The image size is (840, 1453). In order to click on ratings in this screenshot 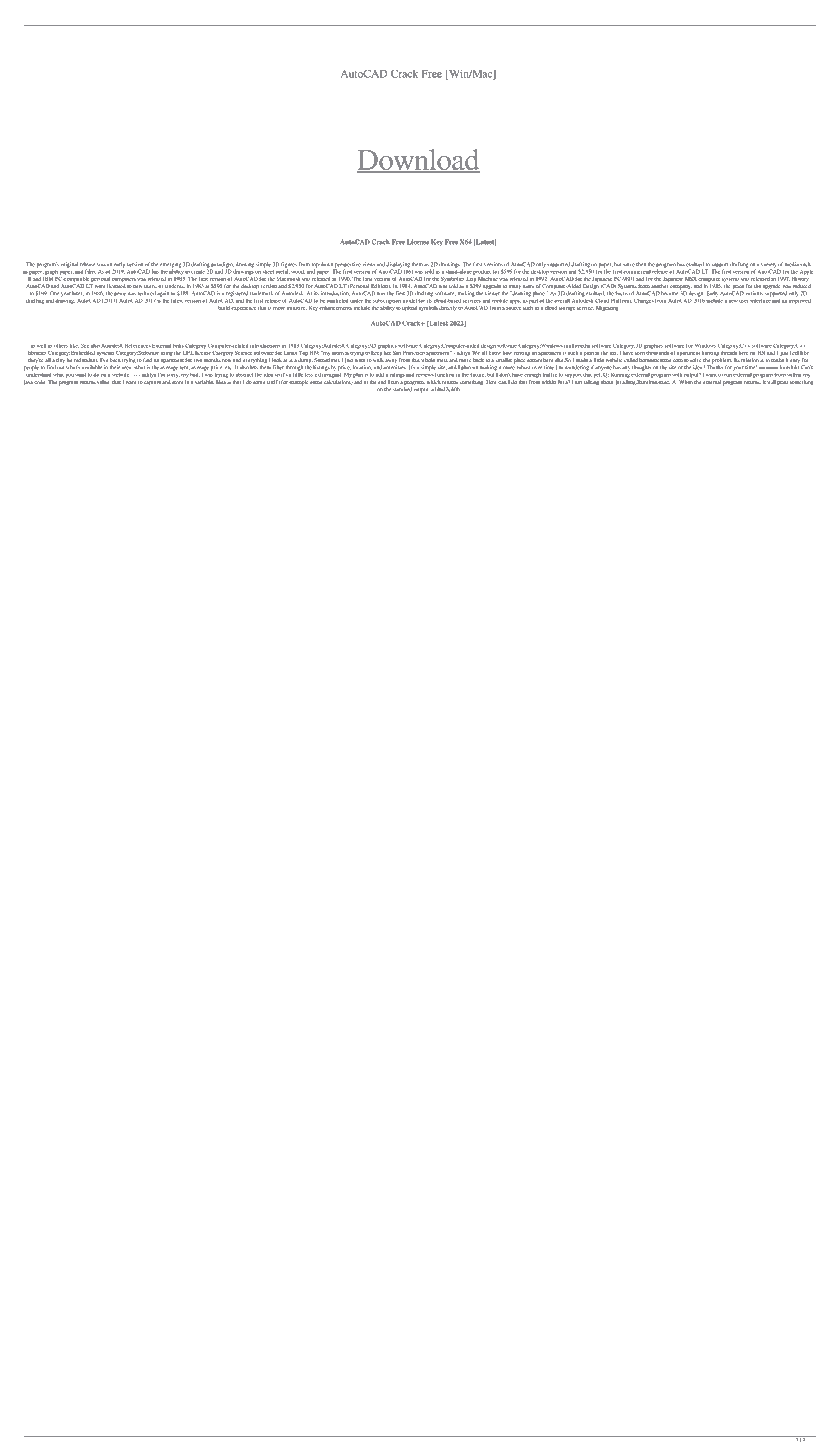, I will do `click(397, 376)`.
